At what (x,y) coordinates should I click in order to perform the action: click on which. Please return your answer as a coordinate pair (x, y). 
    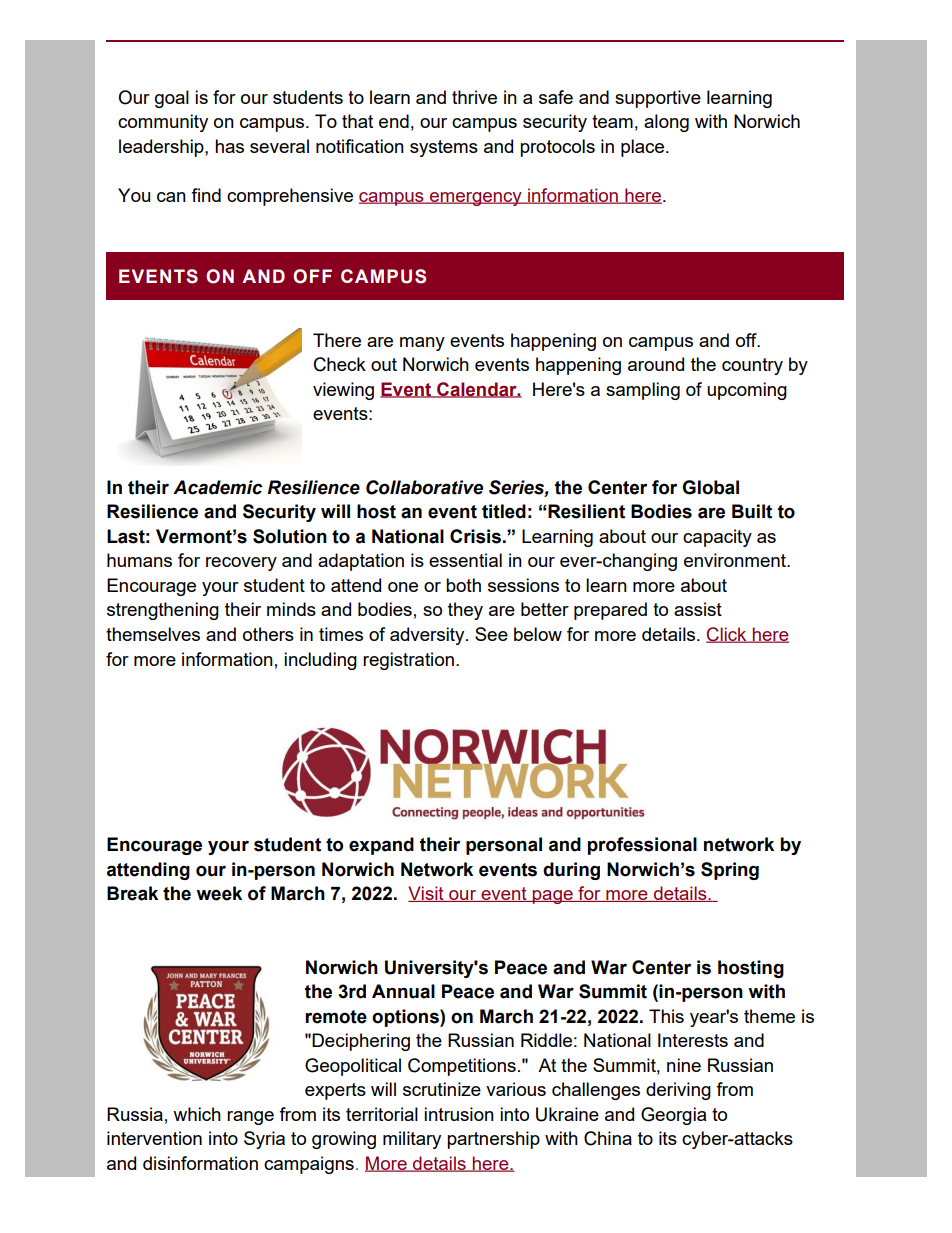
    Looking at the image, I should click on (197, 1114).
